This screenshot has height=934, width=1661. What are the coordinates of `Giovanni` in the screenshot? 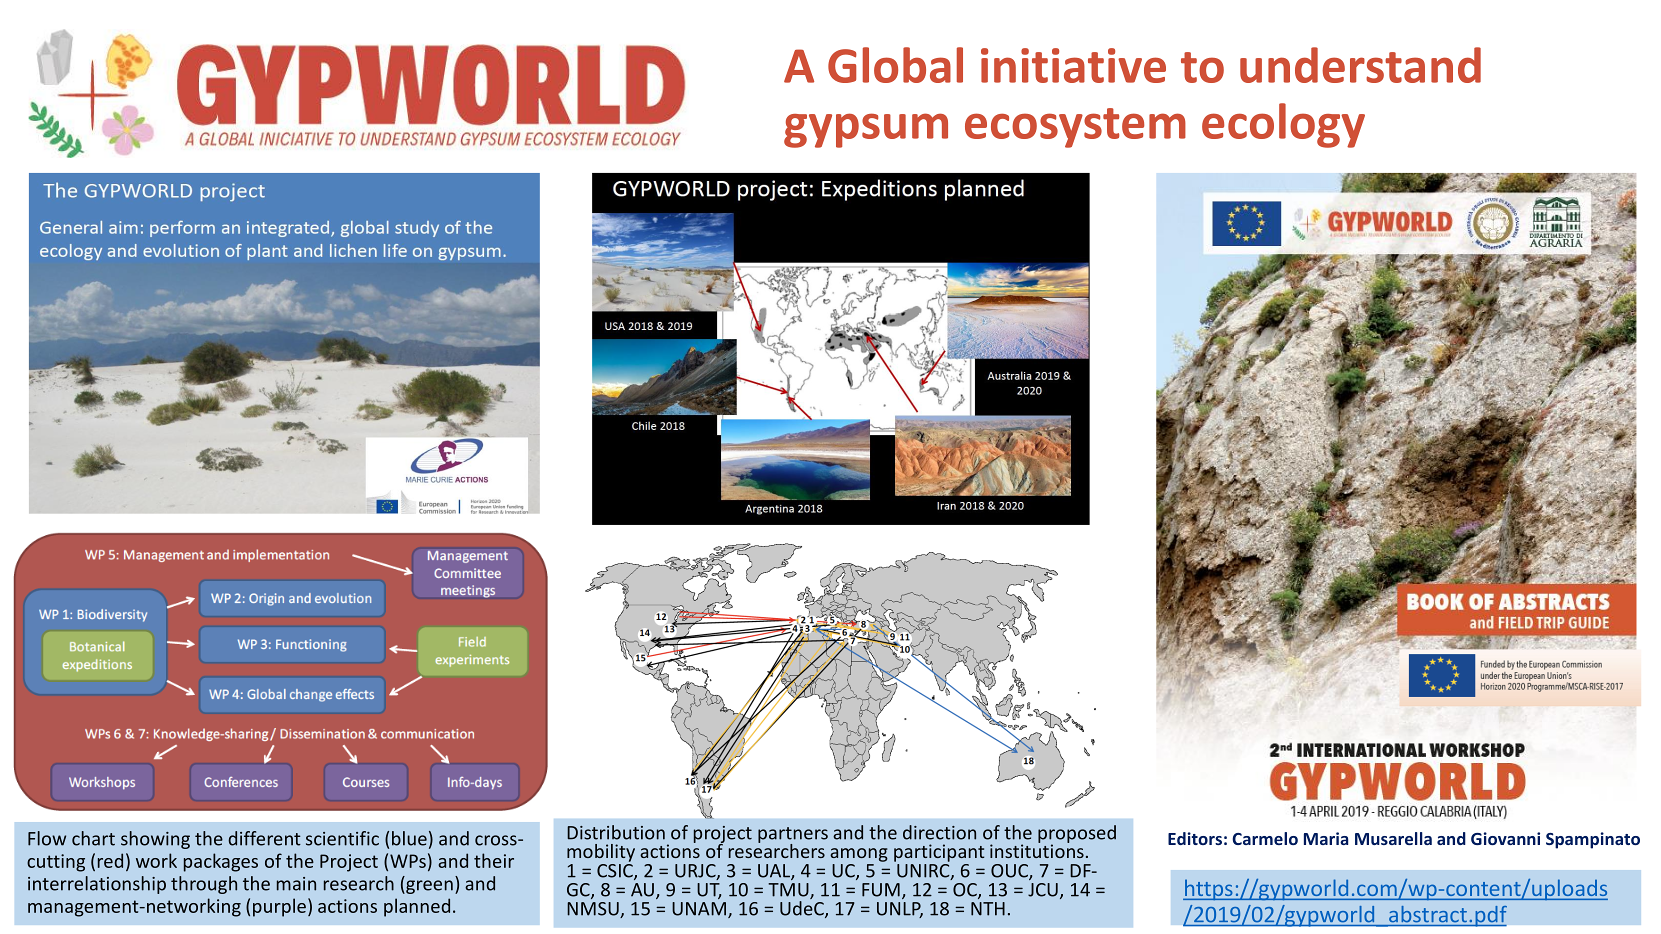 It's located at (1505, 838).
